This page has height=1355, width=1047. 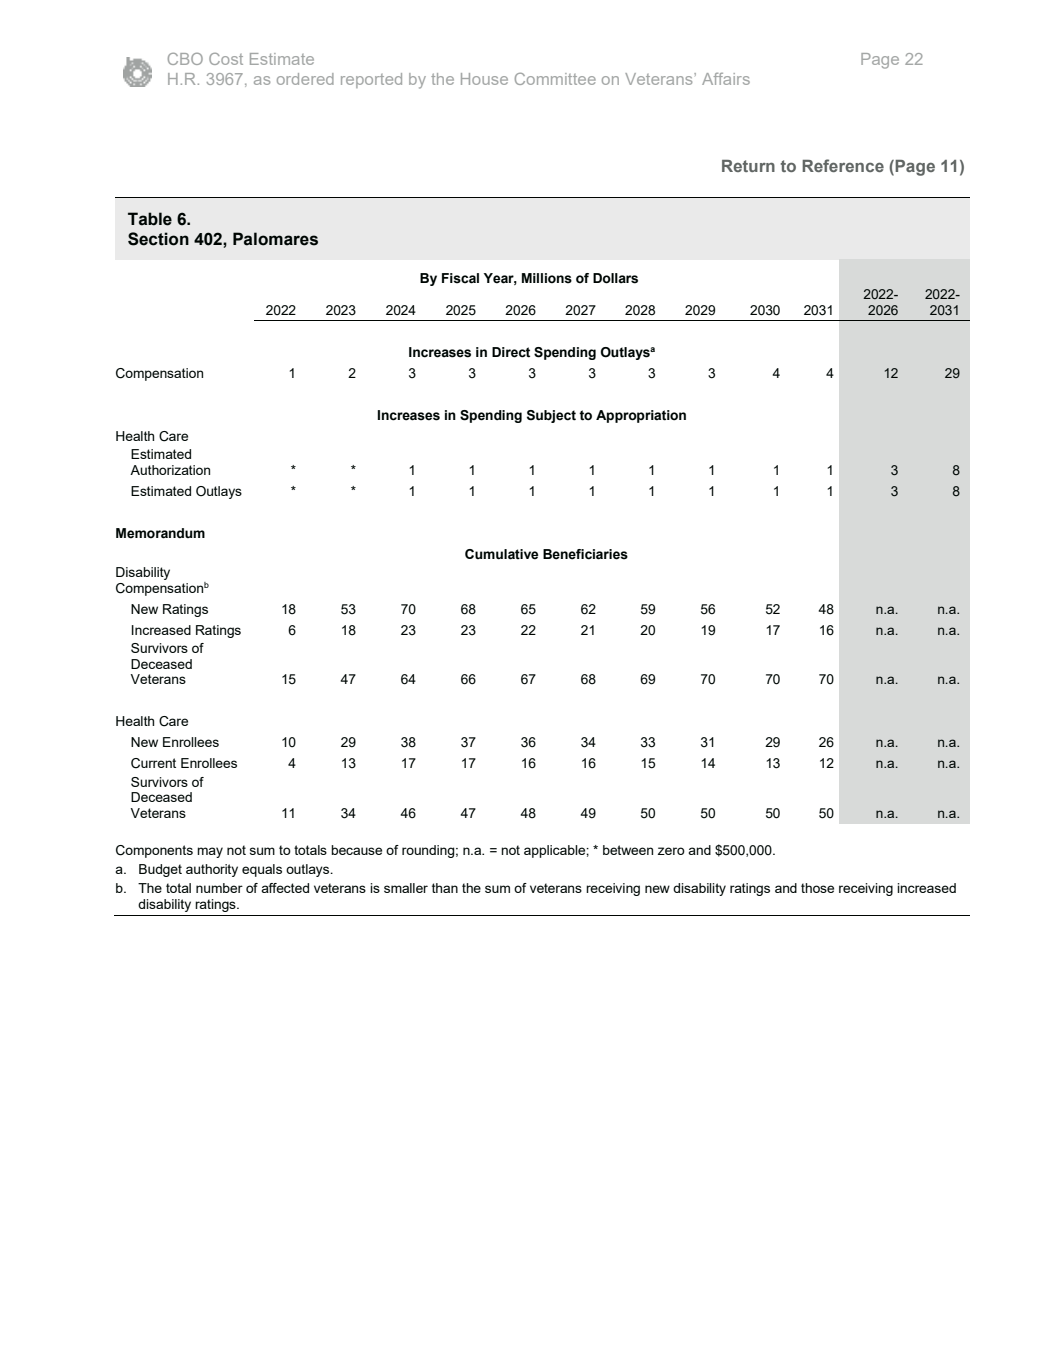 I want to click on Cost, so click(x=226, y=59).
